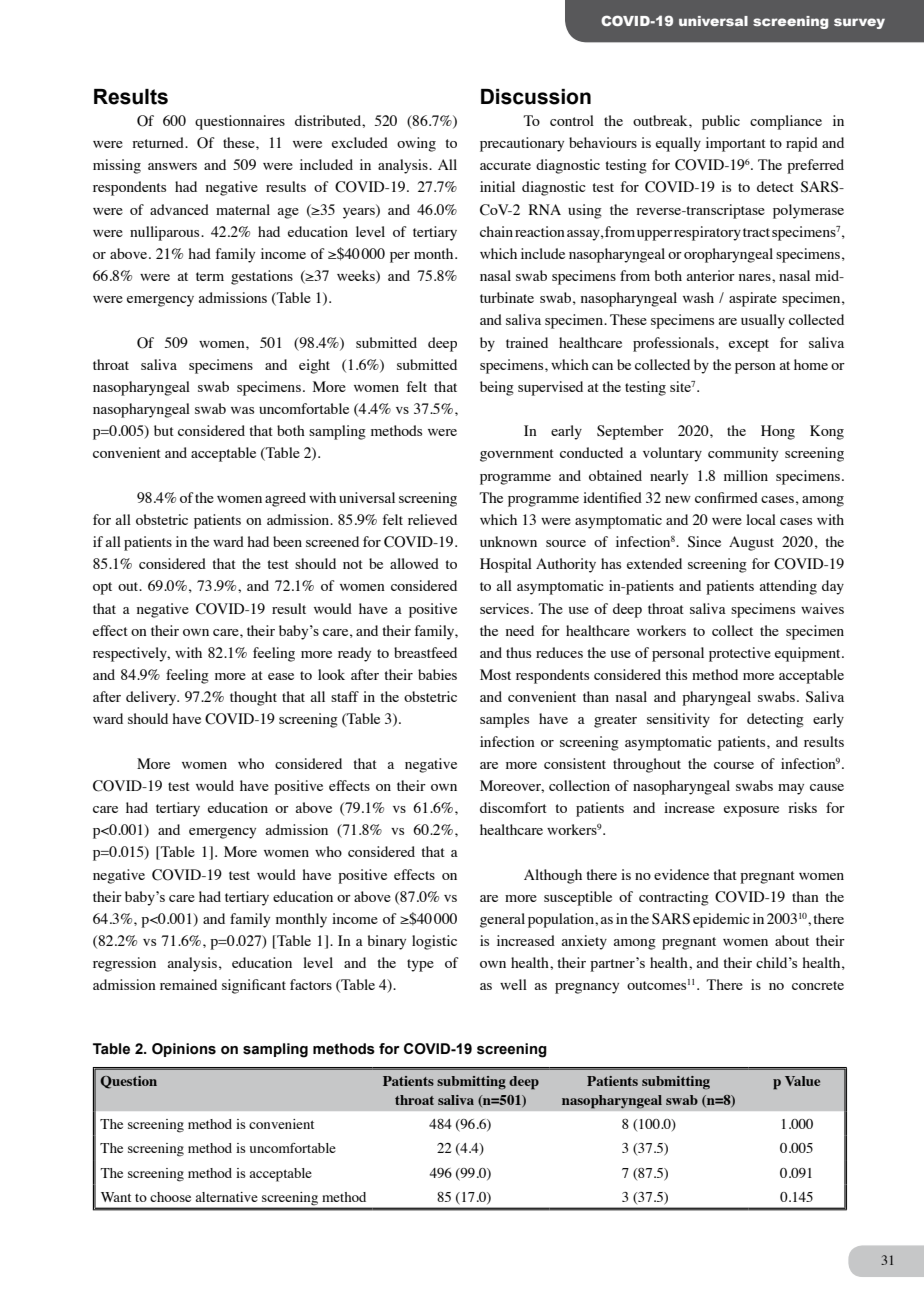 The width and height of the screenshot is (924, 1314). What do you see at coordinates (152, 698) in the screenshot?
I see `delivery` at bounding box center [152, 698].
